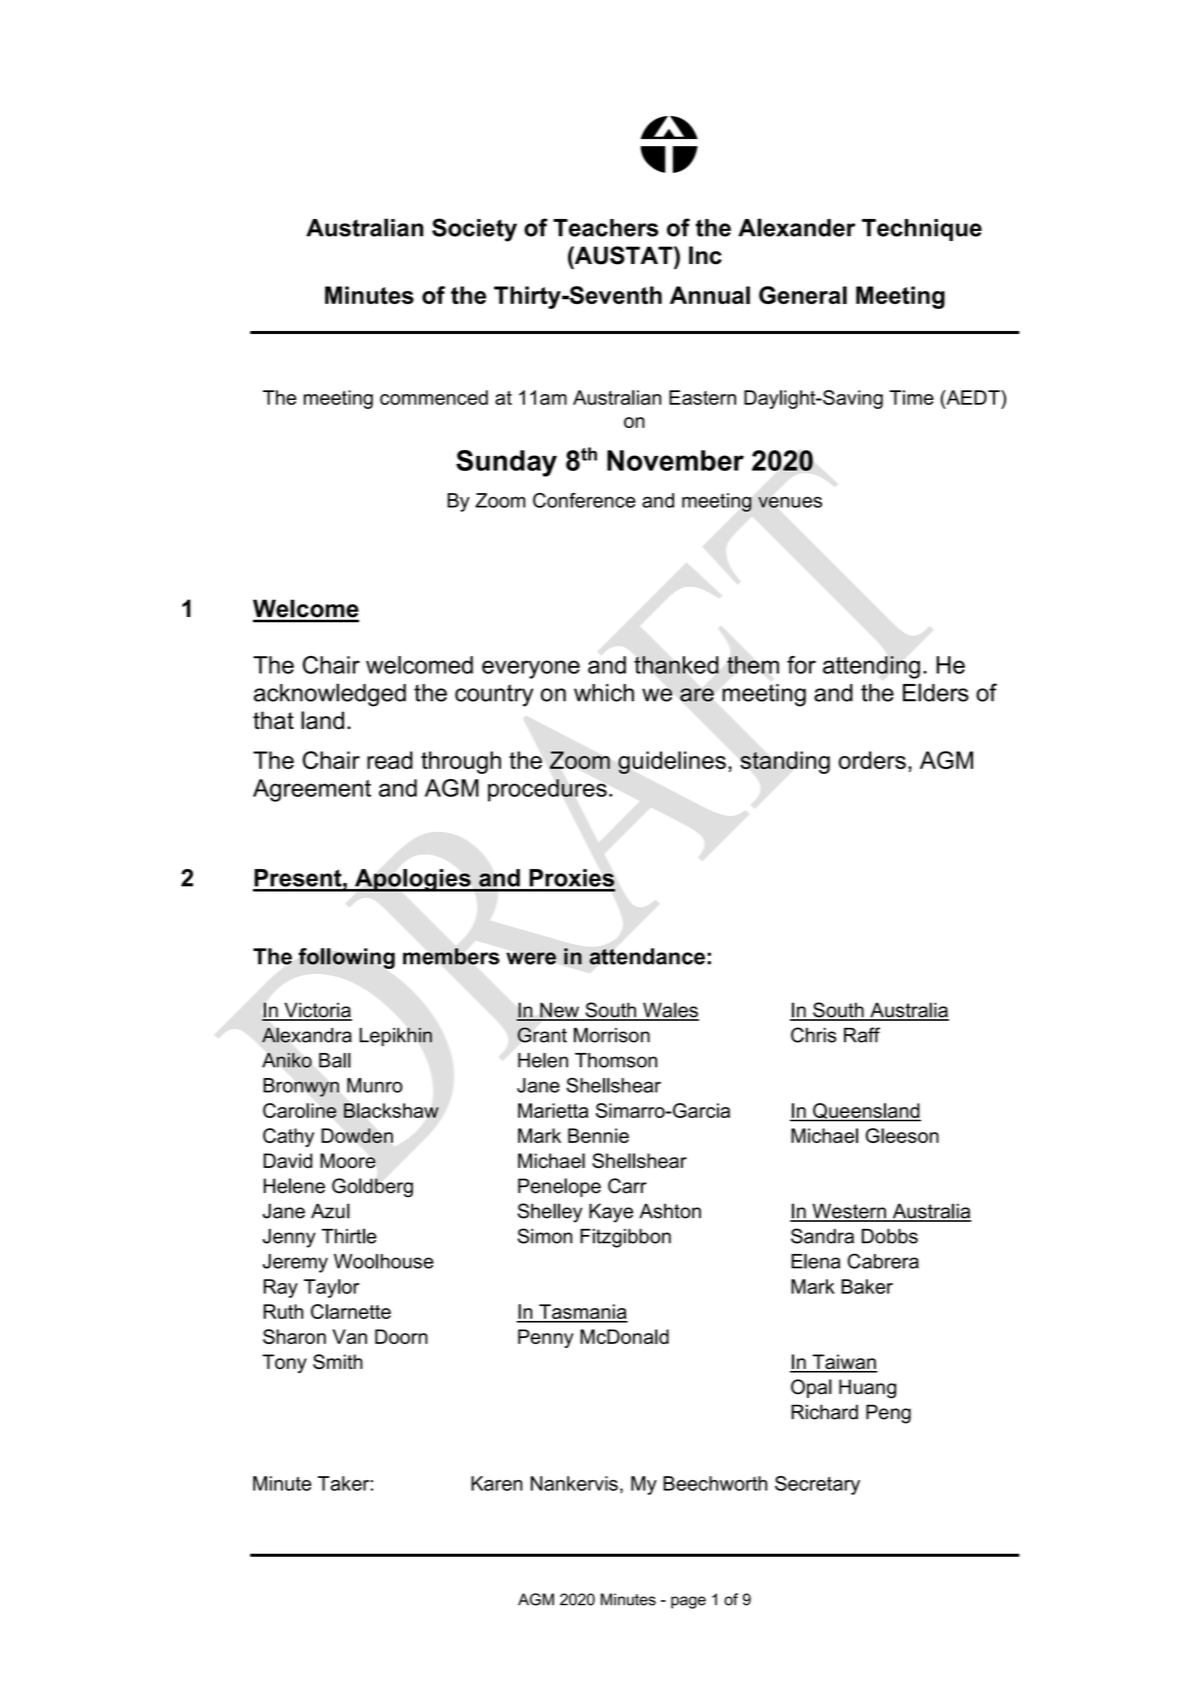 Image resolution: width=1197 pixels, height=1693 pixels. What do you see at coordinates (849, 1212) in the screenshot?
I see `Western` at bounding box center [849, 1212].
